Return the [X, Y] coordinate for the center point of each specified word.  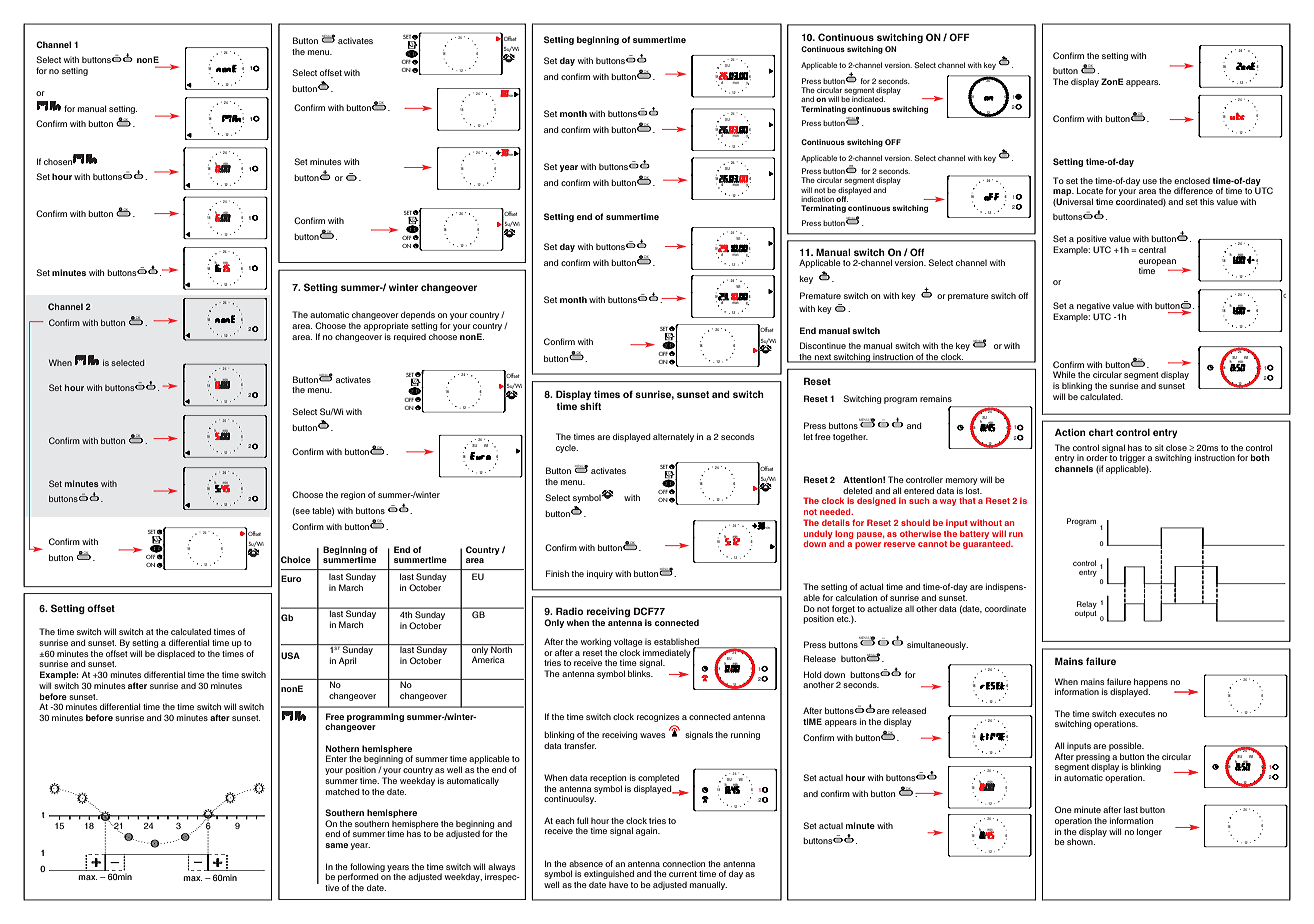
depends [418, 317]
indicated [868, 98]
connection [684, 864]
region [353, 495]
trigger [1133, 460]
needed [836, 511]
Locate [1090, 190]
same [336, 845]
